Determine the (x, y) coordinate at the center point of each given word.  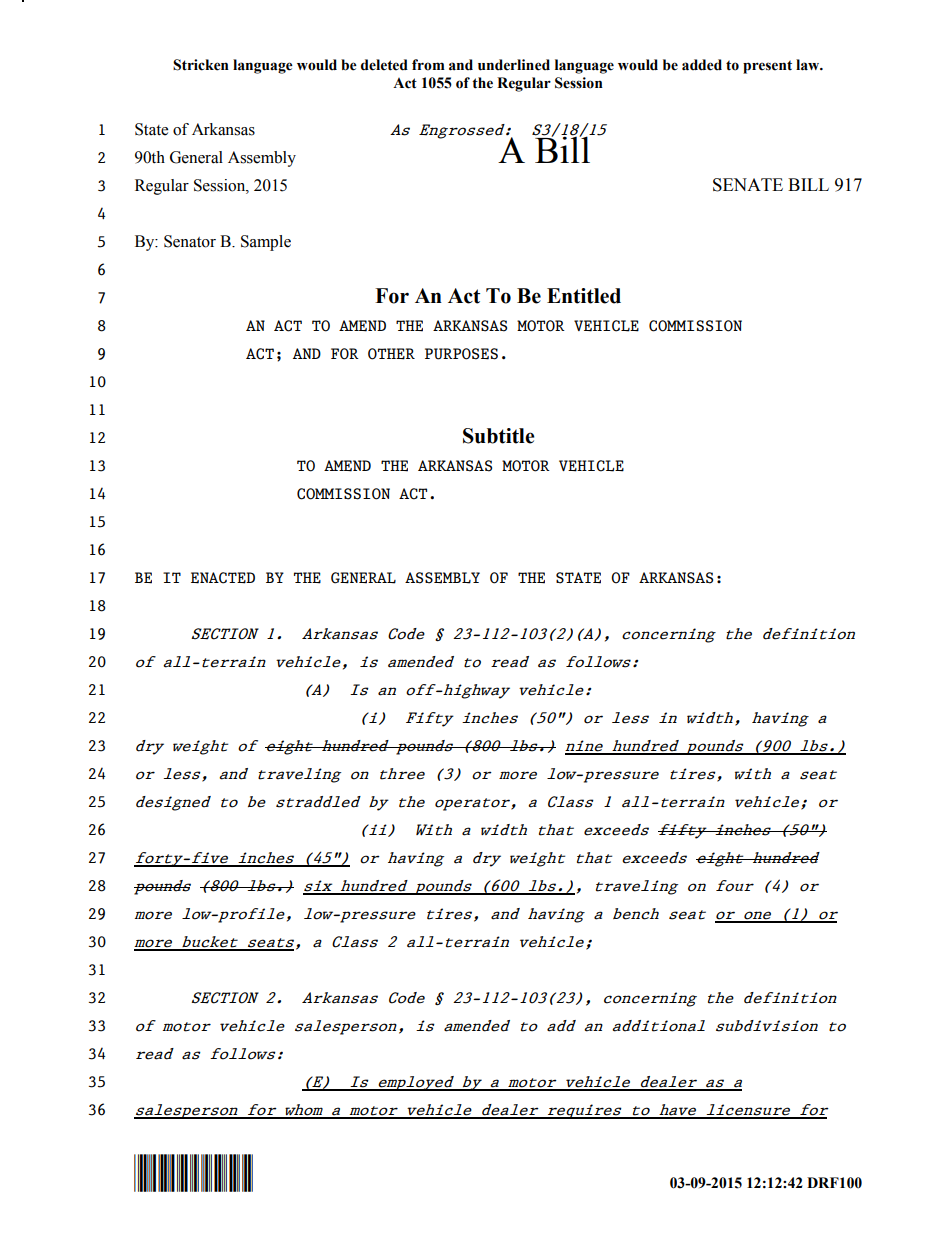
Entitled (584, 296)
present (767, 67)
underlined (514, 65)
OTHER (391, 354)
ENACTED (223, 578)
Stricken (201, 65)
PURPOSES (461, 354)
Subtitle (498, 436)
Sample (266, 243)
